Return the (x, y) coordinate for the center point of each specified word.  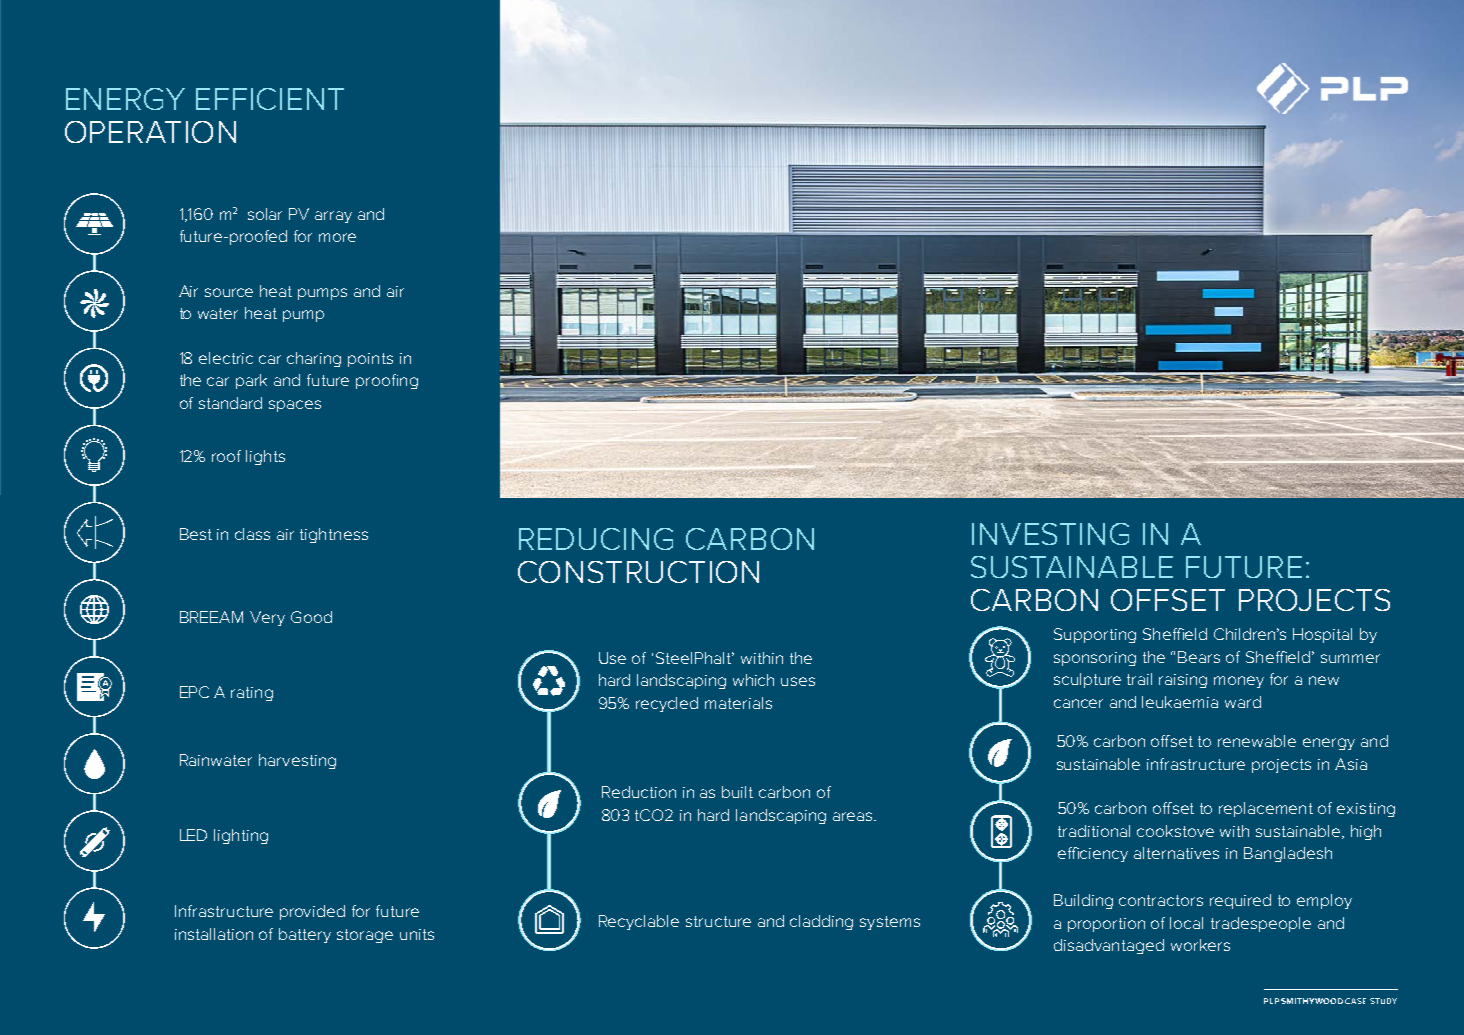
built (737, 792)
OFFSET (1168, 600)
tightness (334, 535)
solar (265, 214)
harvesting (297, 761)
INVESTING (1050, 534)
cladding (821, 922)
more (337, 237)
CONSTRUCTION (638, 572)
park (251, 381)
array (333, 217)
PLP (1271, 1001)
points (370, 360)
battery (305, 935)
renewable (1257, 741)
